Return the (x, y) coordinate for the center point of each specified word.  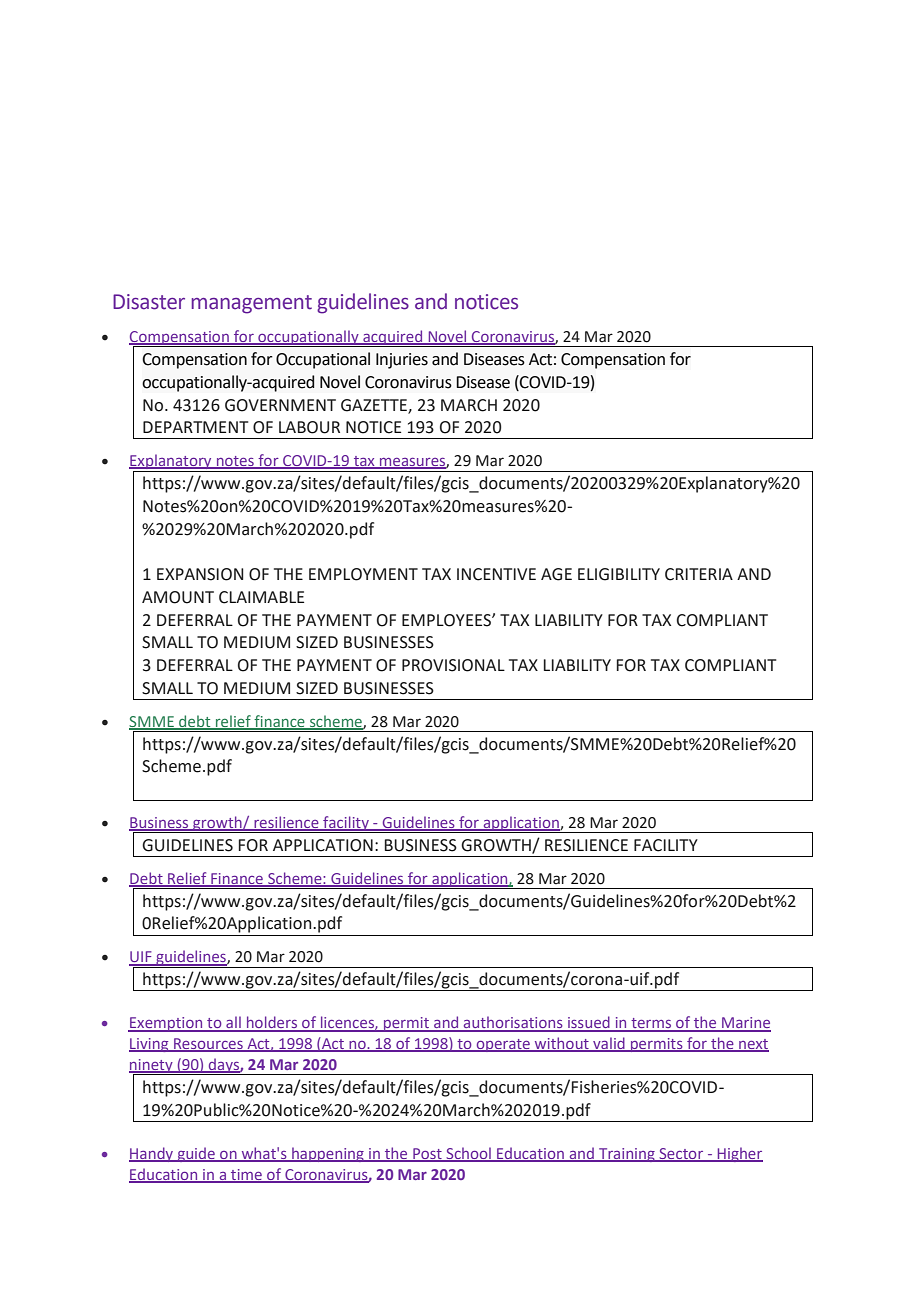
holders (272, 1023)
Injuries (402, 361)
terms (651, 1024)
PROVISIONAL (453, 665)
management (251, 304)
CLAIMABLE (261, 597)
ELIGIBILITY (619, 574)
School (468, 1154)
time (246, 1175)
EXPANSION (200, 574)
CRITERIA (699, 574)
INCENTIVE (496, 574)
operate (503, 1045)
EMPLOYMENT (363, 574)
